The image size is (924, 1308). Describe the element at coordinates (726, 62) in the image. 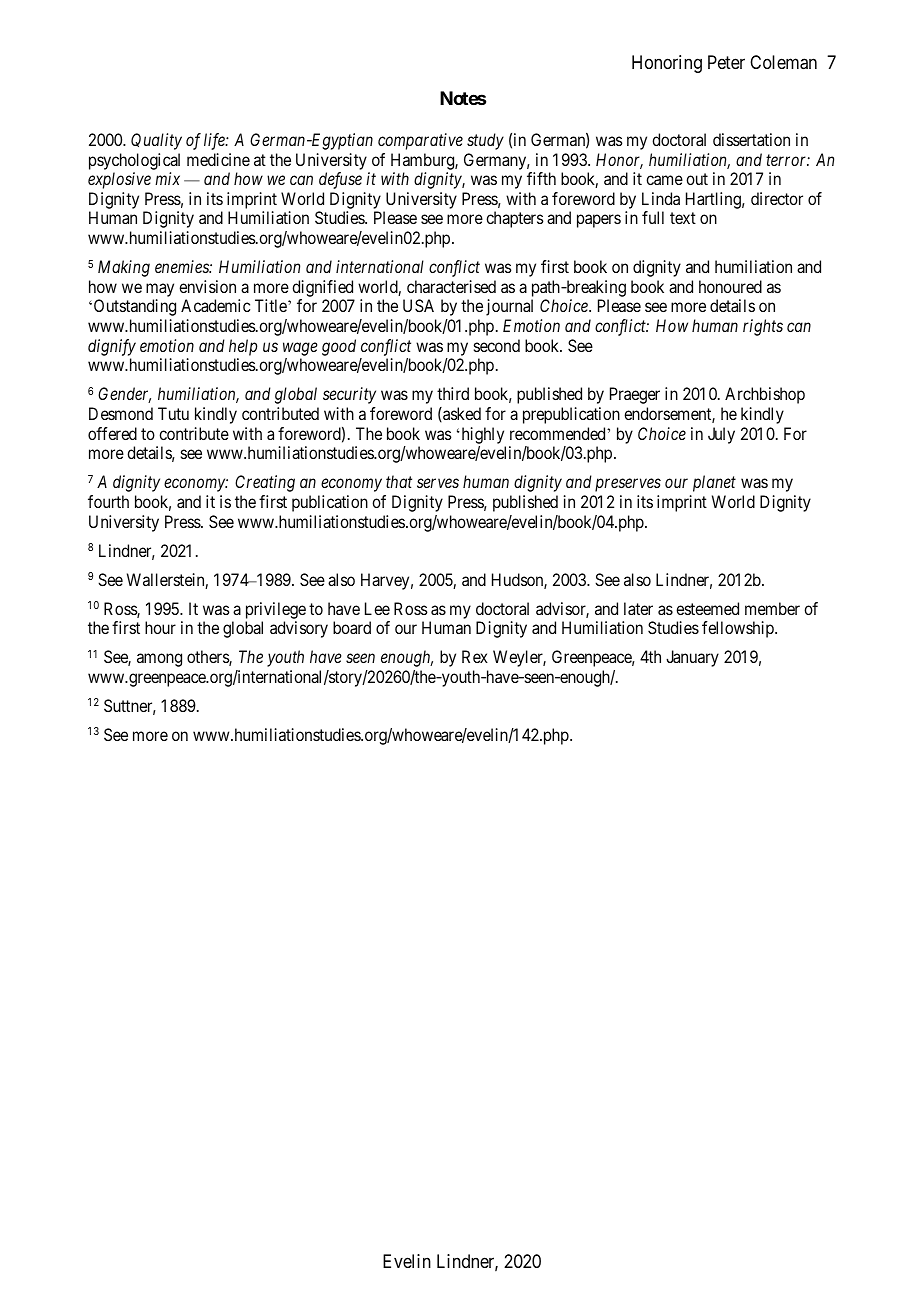

I see `Peter` at that location.
